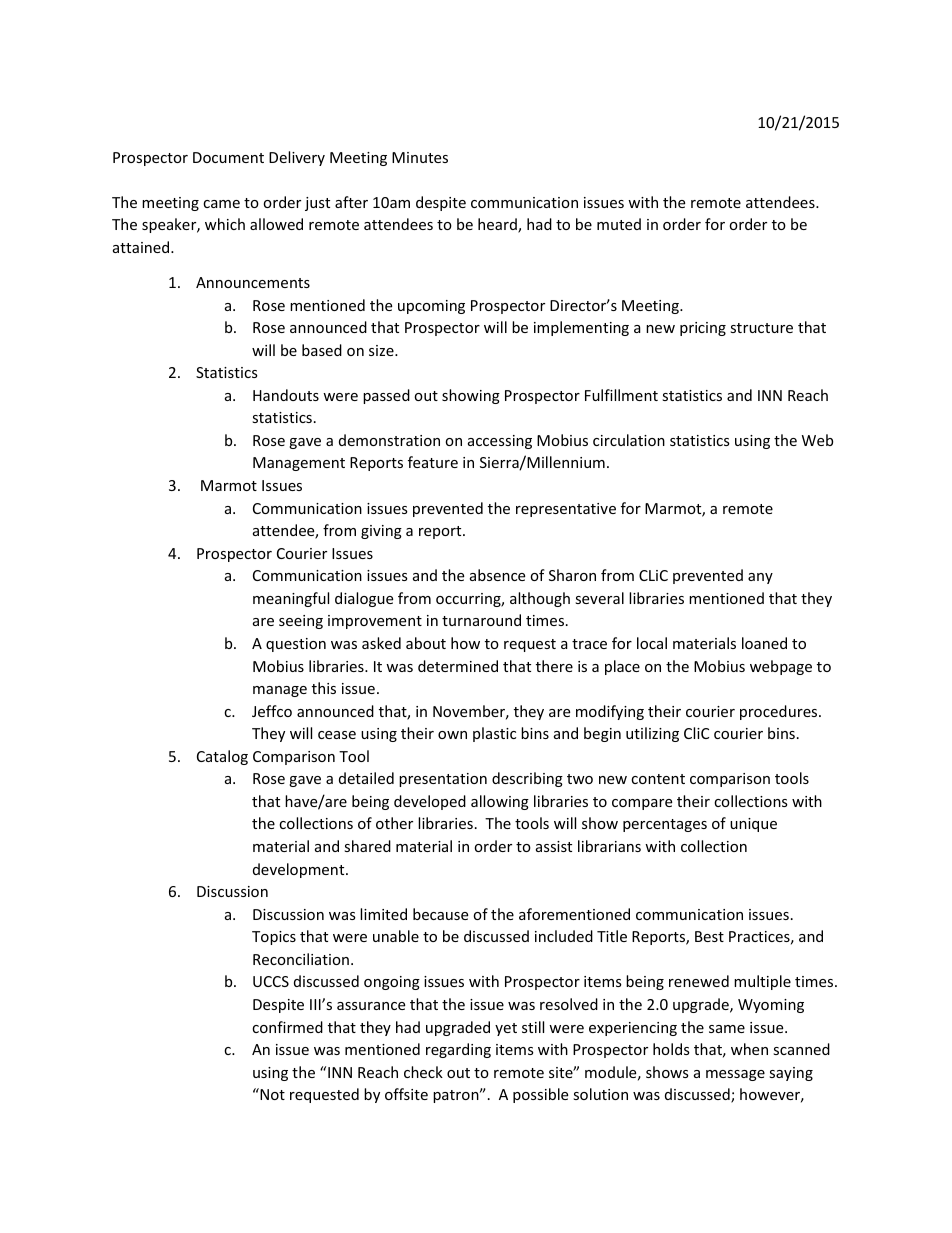  What do you see at coordinates (221, 204) in the screenshot?
I see `came` at bounding box center [221, 204].
